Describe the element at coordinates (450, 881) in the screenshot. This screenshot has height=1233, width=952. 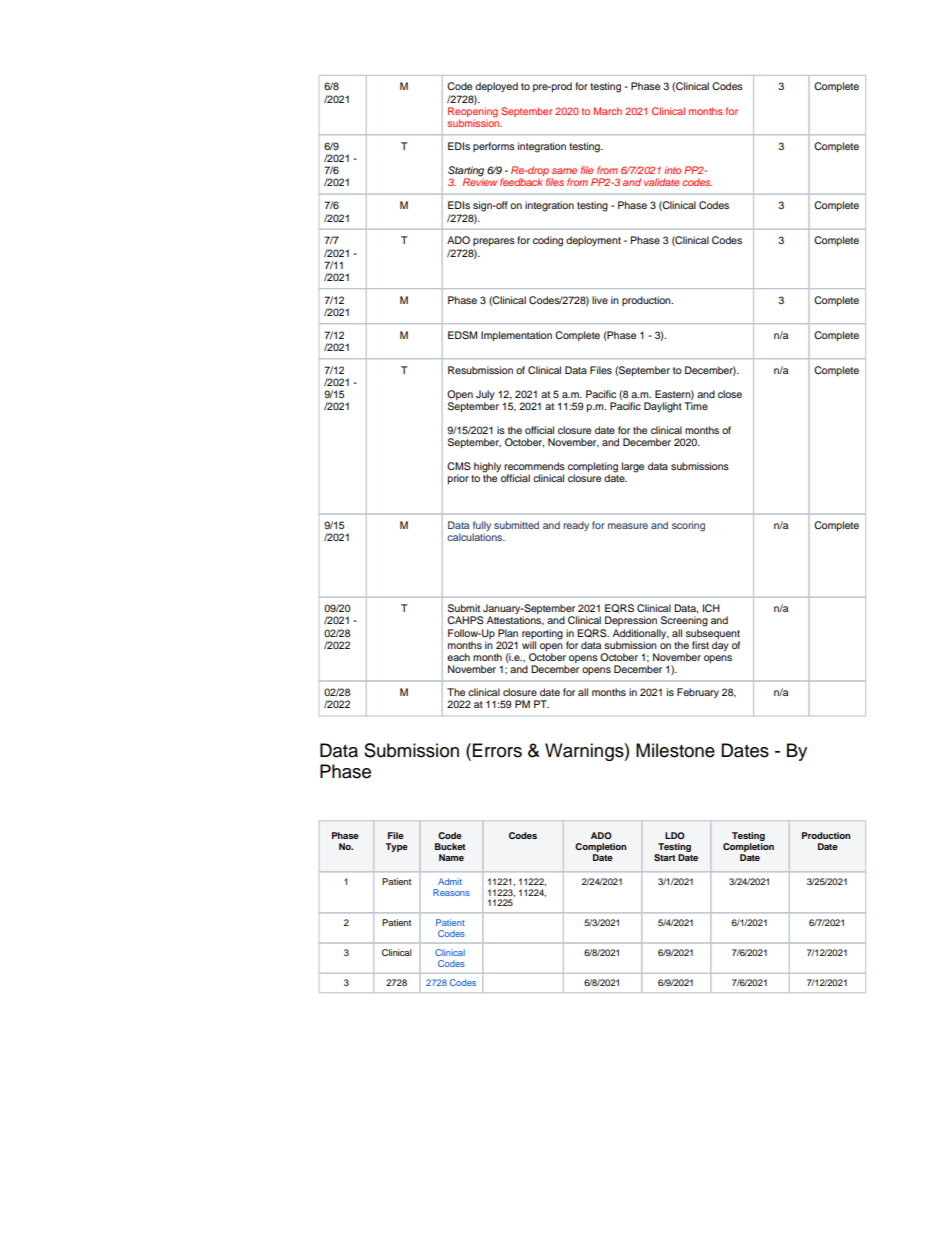
I see `Admit` at that location.
